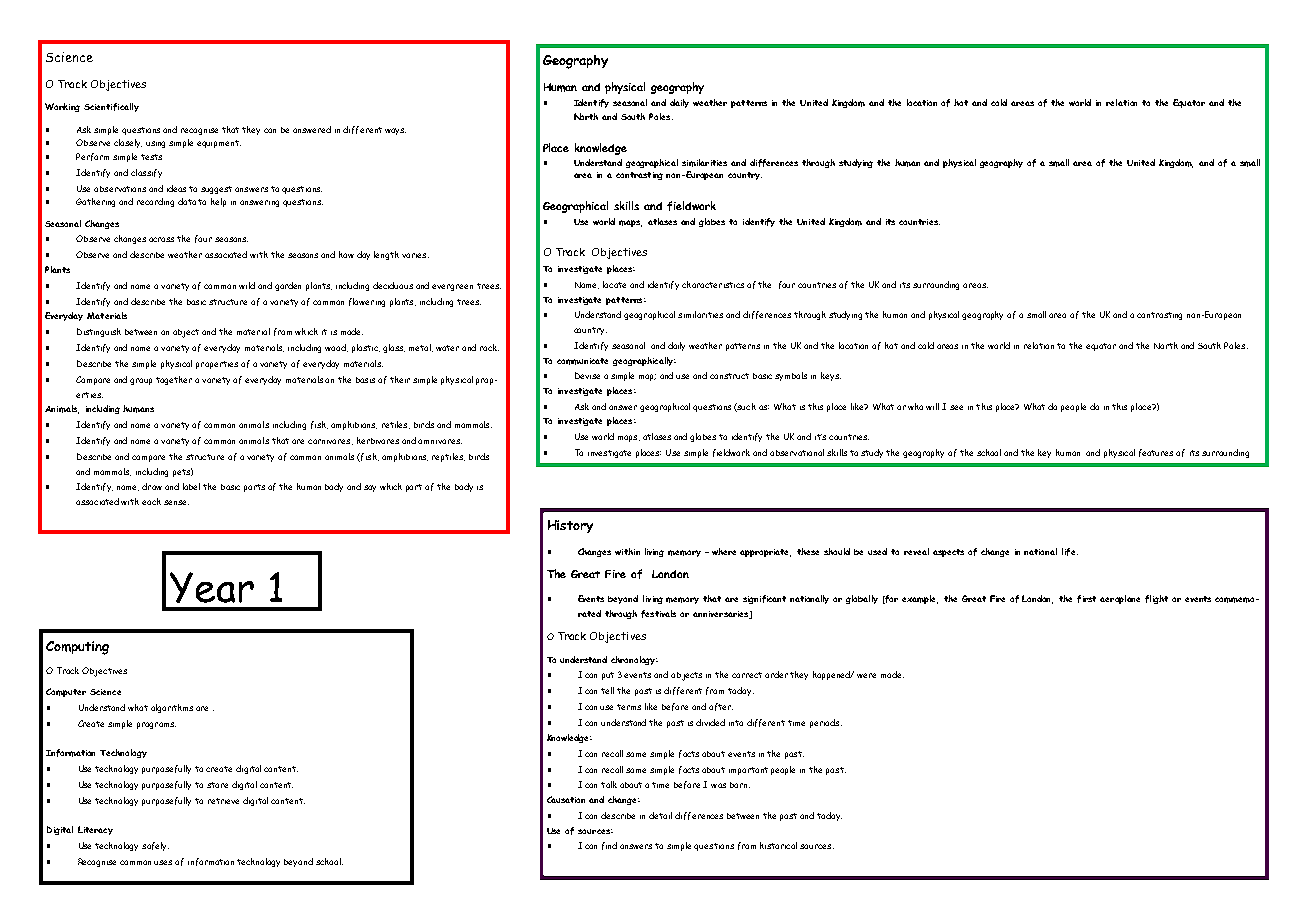  Describe the element at coordinates (395, 131) in the page. I see `ways` at that location.
